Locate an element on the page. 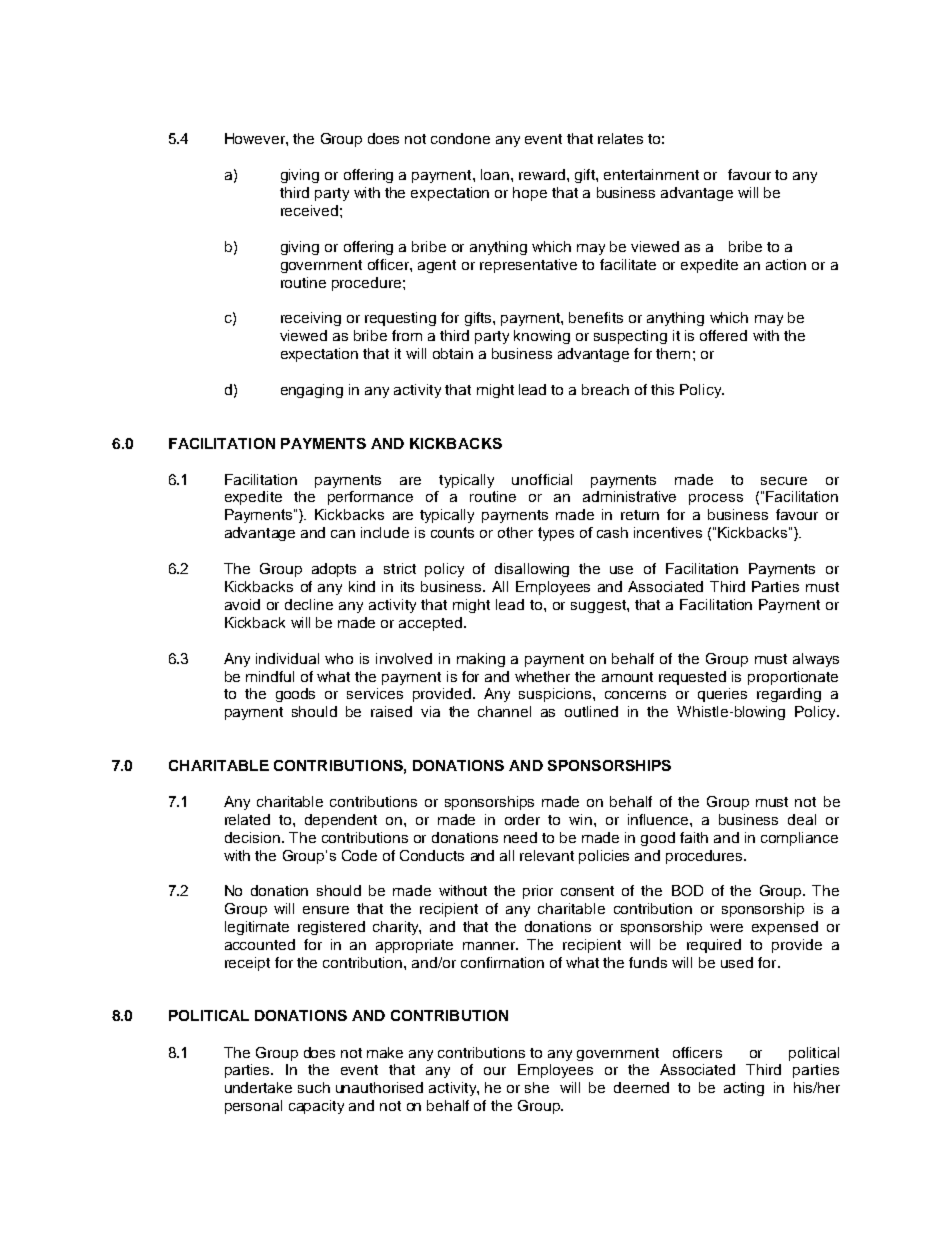  she is located at coordinates (537, 1087).
